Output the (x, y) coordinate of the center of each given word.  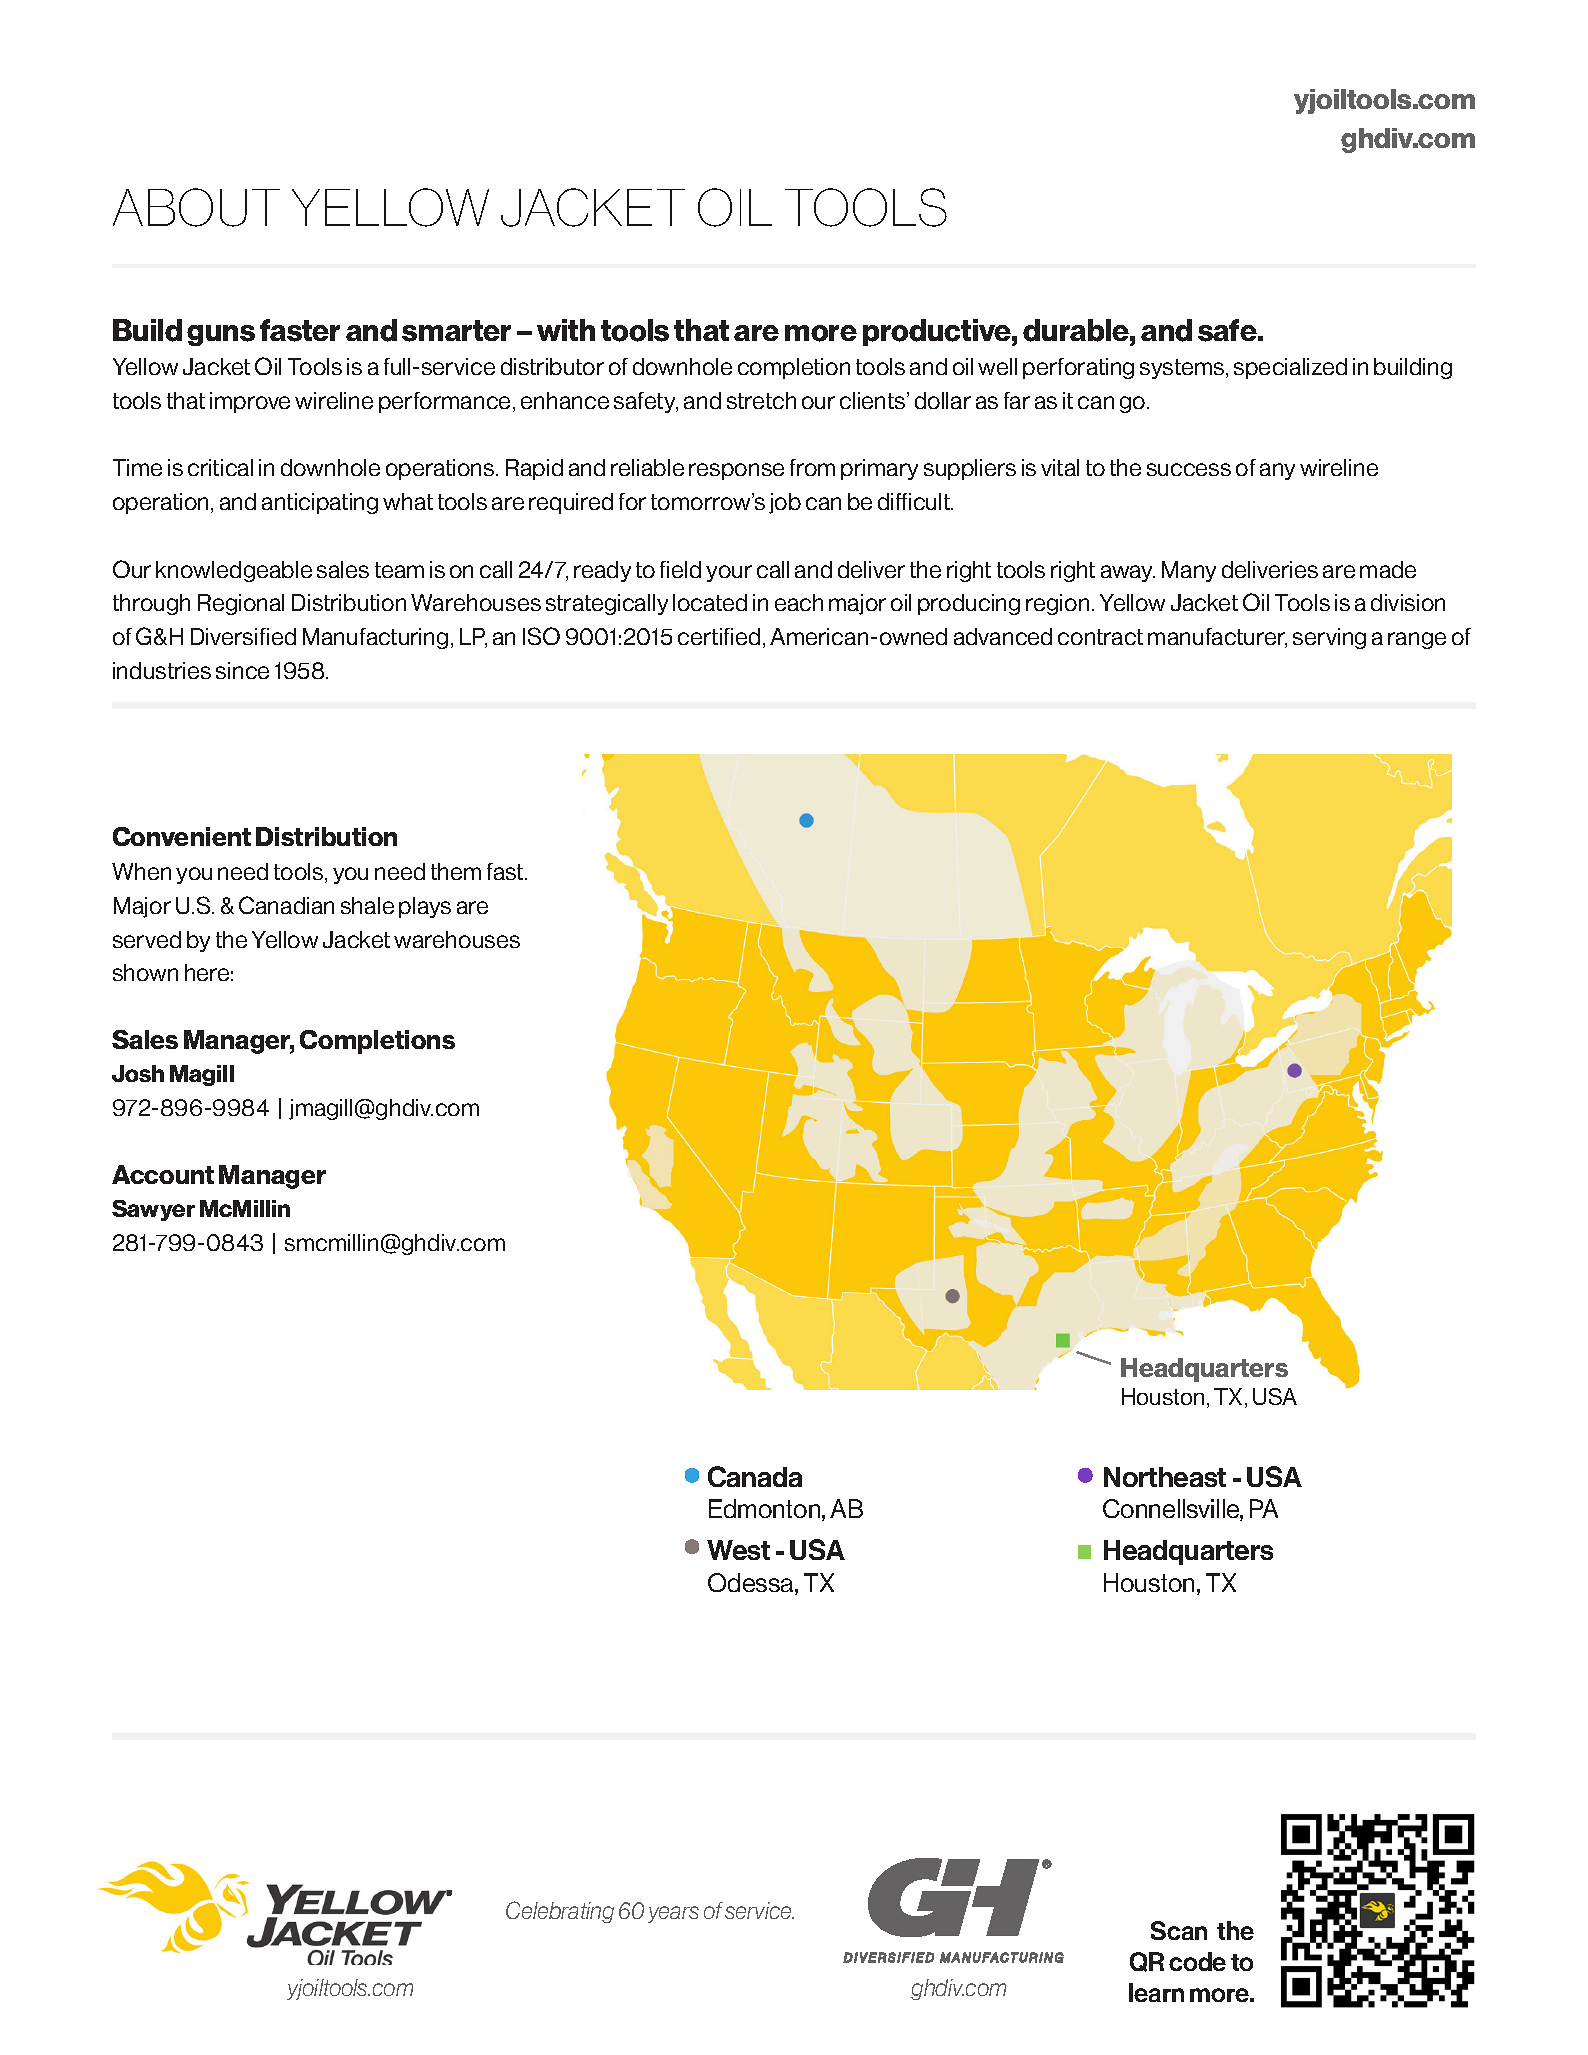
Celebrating (560, 1912)
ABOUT (196, 207)
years (673, 1914)
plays (425, 907)
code (1197, 1961)
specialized (1290, 368)
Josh (138, 1073)
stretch (761, 400)
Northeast (1165, 1477)
